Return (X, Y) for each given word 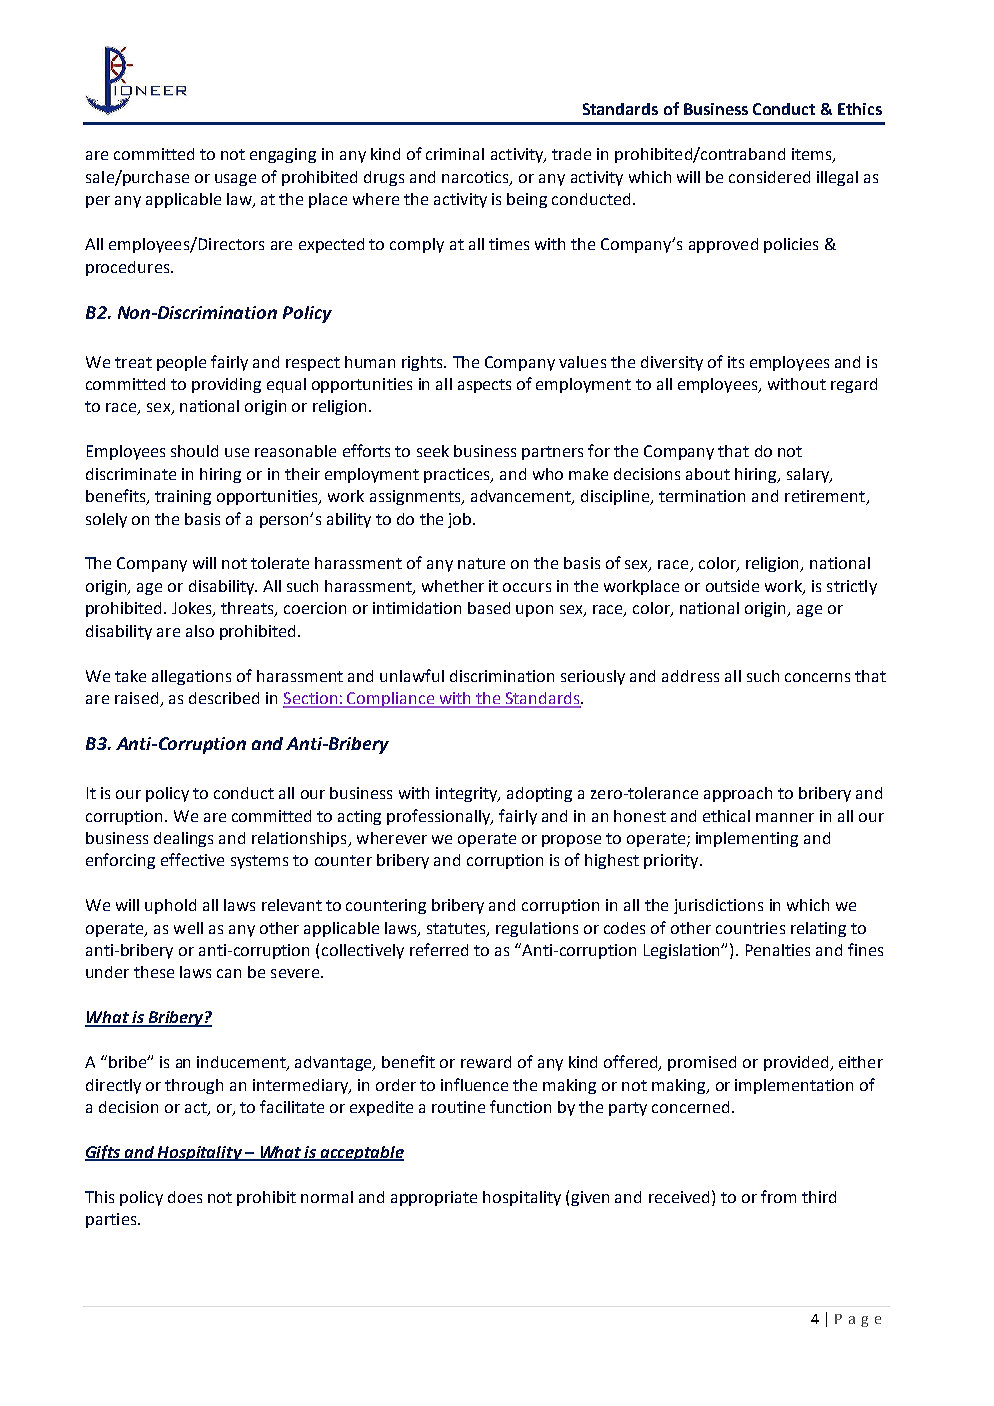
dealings (183, 839)
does (185, 1197)
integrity (468, 794)
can (229, 973)
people (181, 363)
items (813, 155)
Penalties (778, 950)
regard (854, 385)
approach (738, 794)
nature (481, 563)
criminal (455, 154)
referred (439, 949)
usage (235, 180)
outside (732, 586)
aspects (484, 386)
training (183, 497)
